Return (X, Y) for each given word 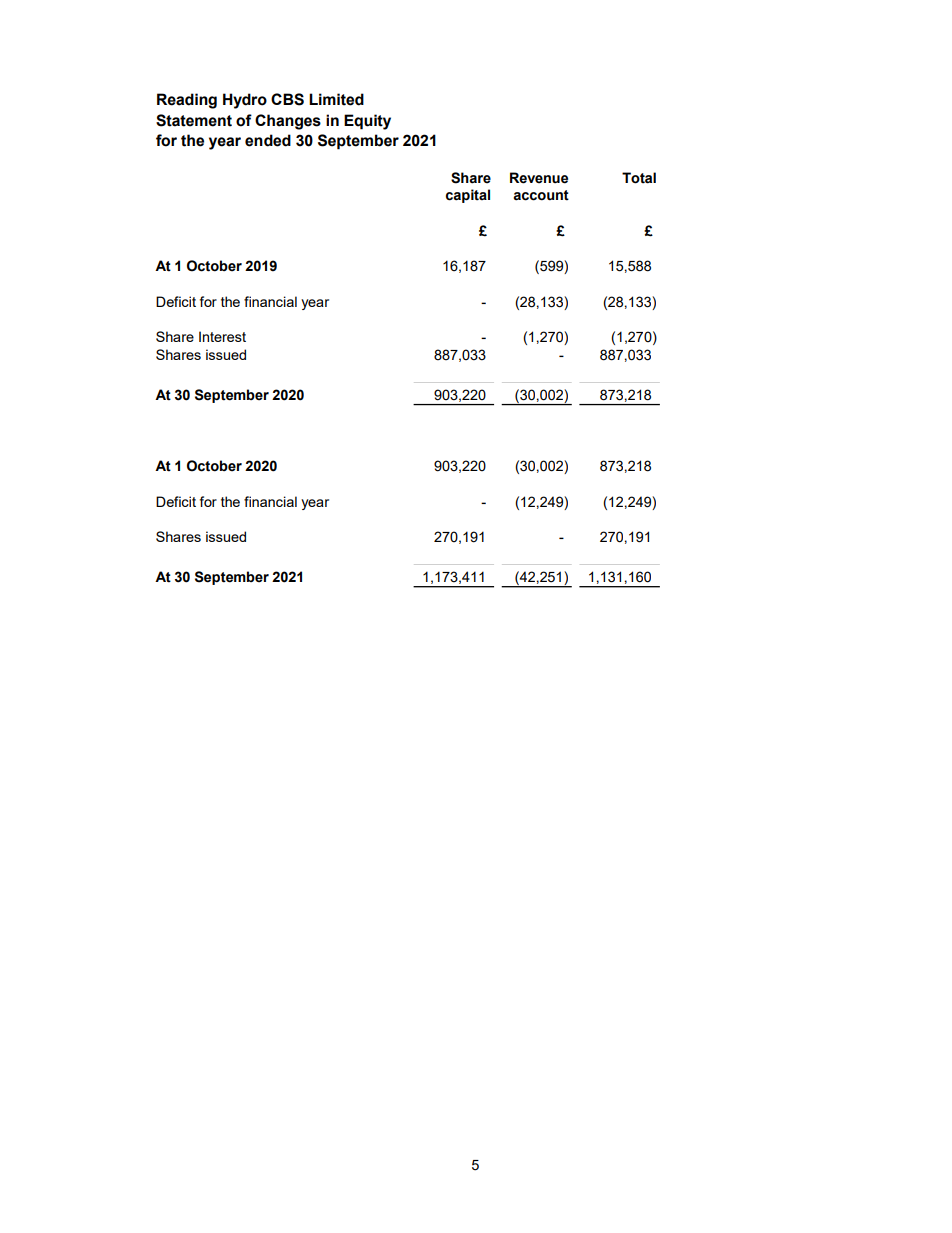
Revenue (539, 178)
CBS (287, 99)
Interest (222, 336)
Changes (288, 122)
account (541, 195)
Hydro (245, 101)
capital (468, 196)
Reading (187, 101)
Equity (367, 122)
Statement (194, 120)
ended (268, 140)
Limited (336, 99)
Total (639, 178)
